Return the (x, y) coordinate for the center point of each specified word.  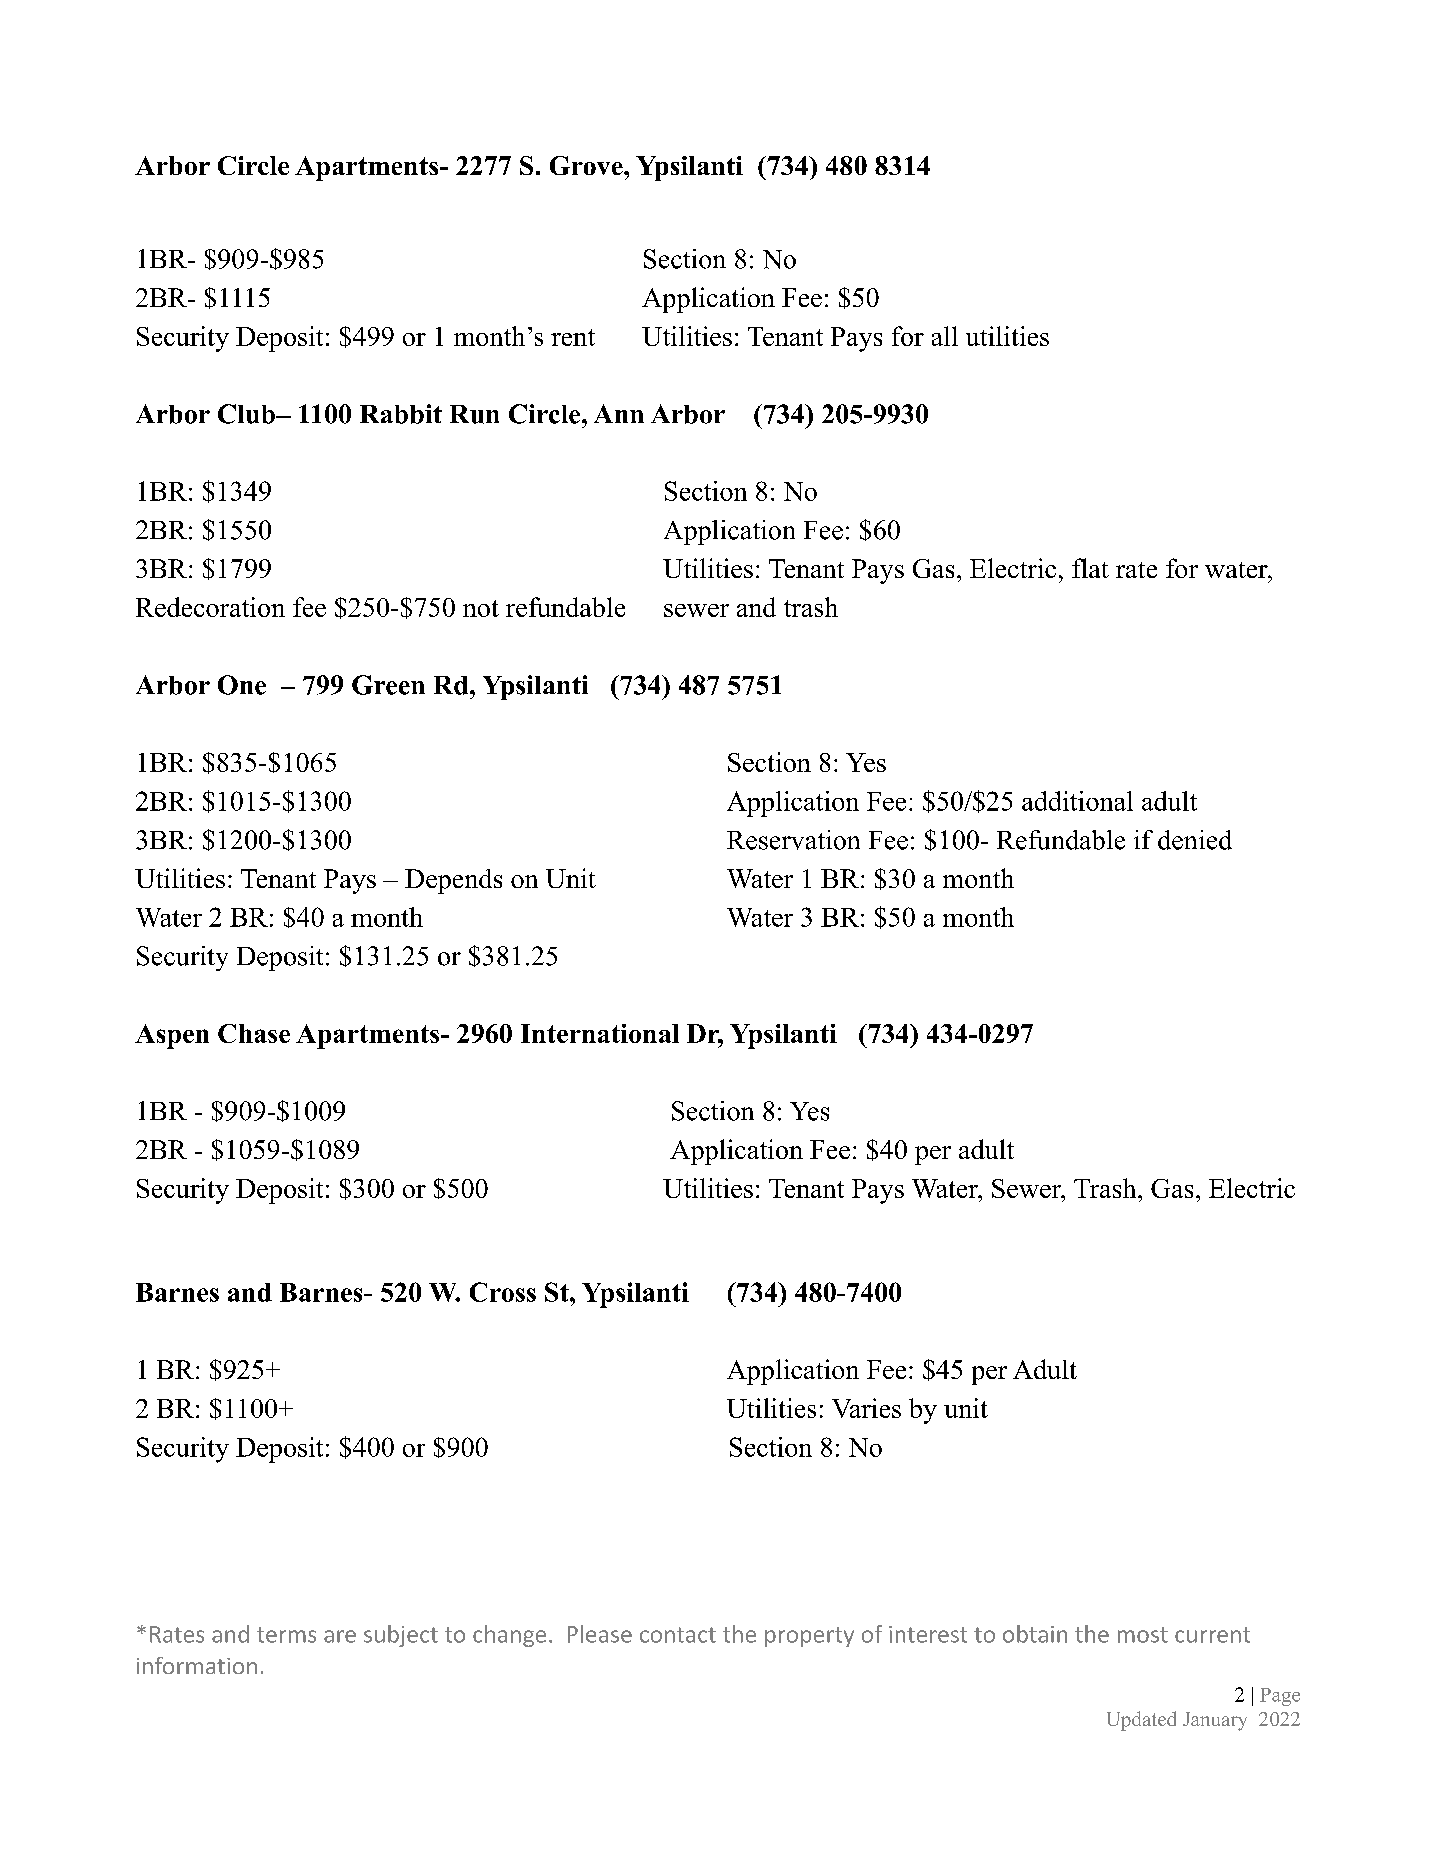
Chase (254, 1033)
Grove (587, 165)
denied (1195, 840)
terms (286, 1635)
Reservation (793, 840)
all (945, 336)
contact (678, 1635)
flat (1090, 568)
